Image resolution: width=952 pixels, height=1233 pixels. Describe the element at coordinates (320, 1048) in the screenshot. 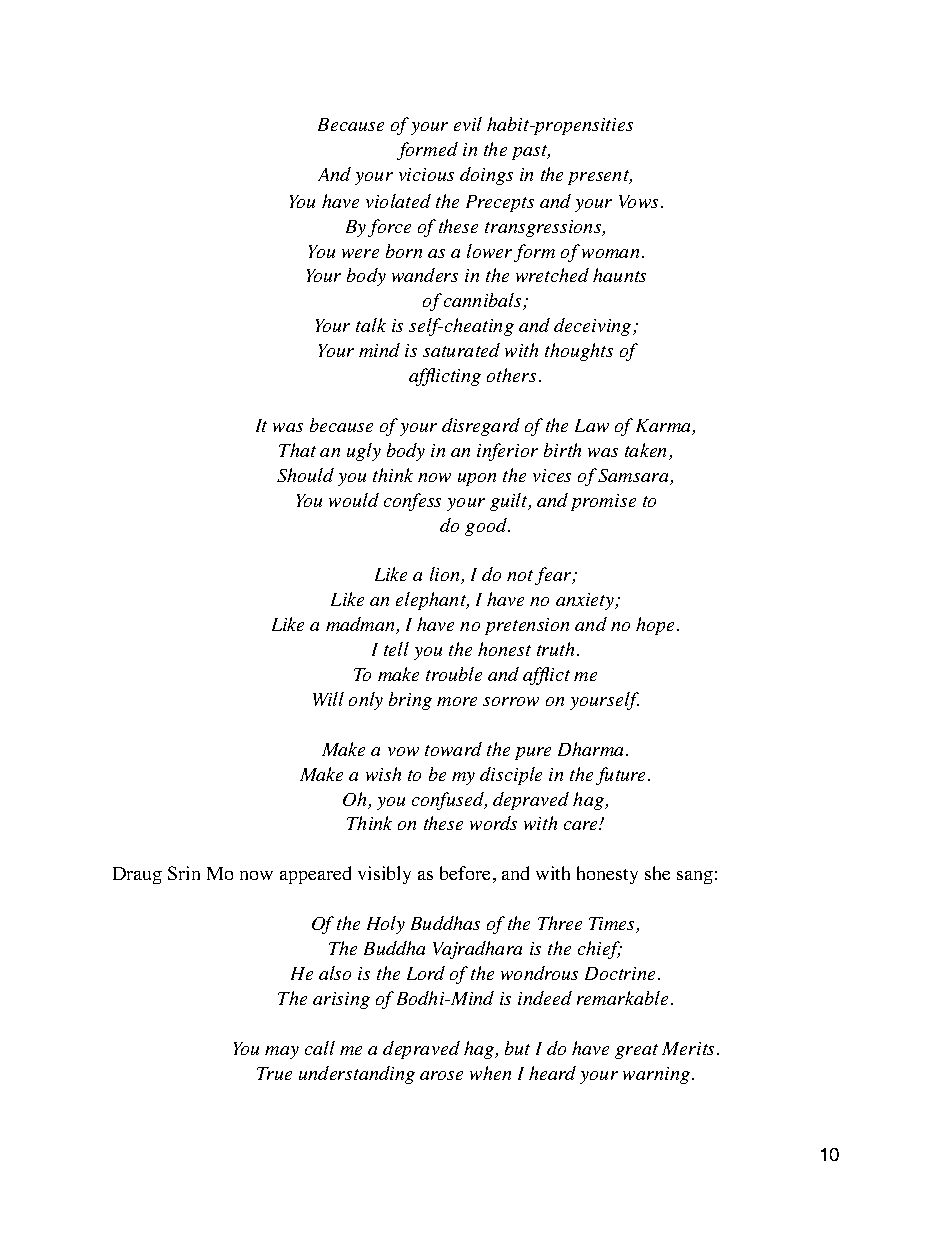

I see `call` at that location.
